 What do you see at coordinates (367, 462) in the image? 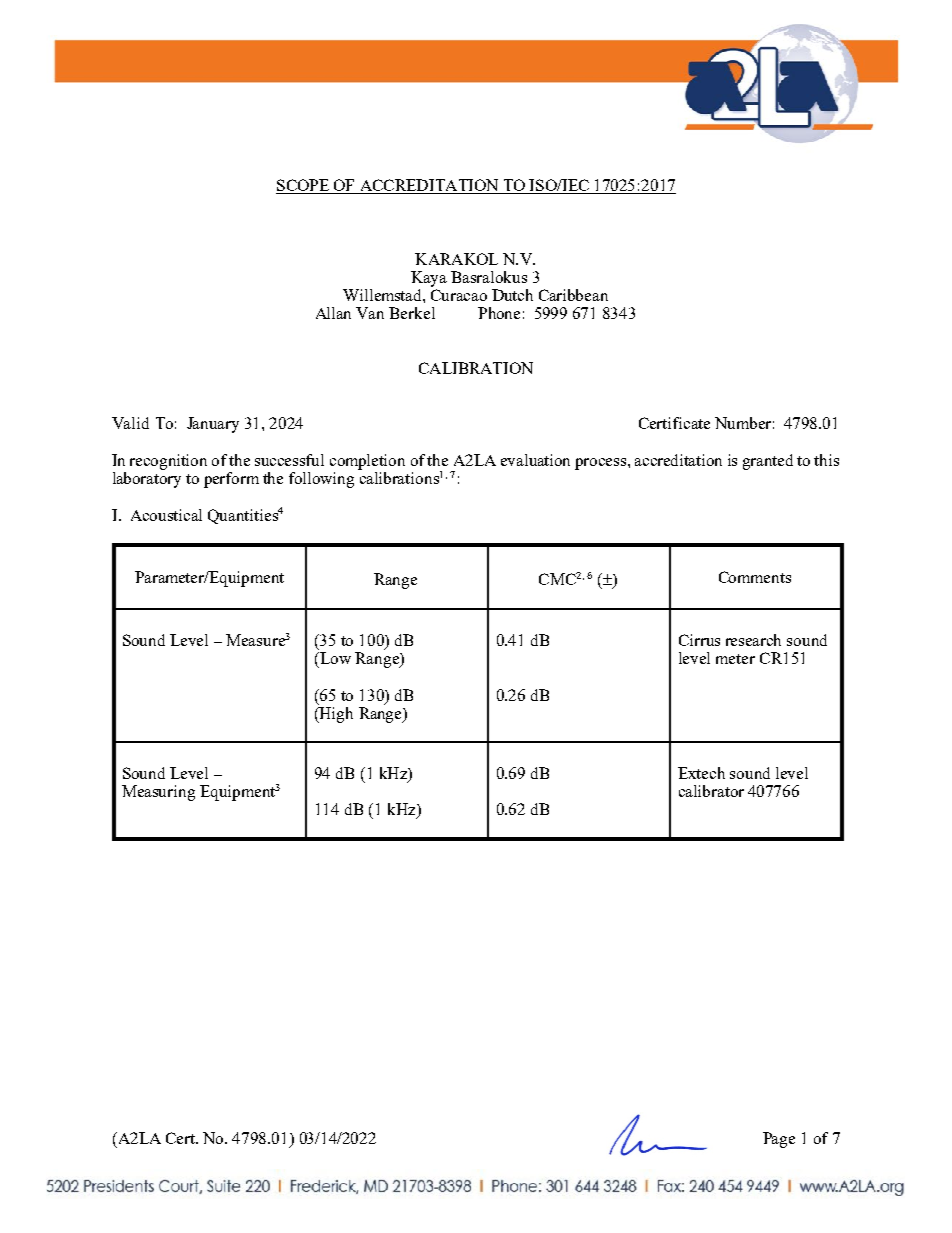
I see `completion` at bounding box center [367, 462].
